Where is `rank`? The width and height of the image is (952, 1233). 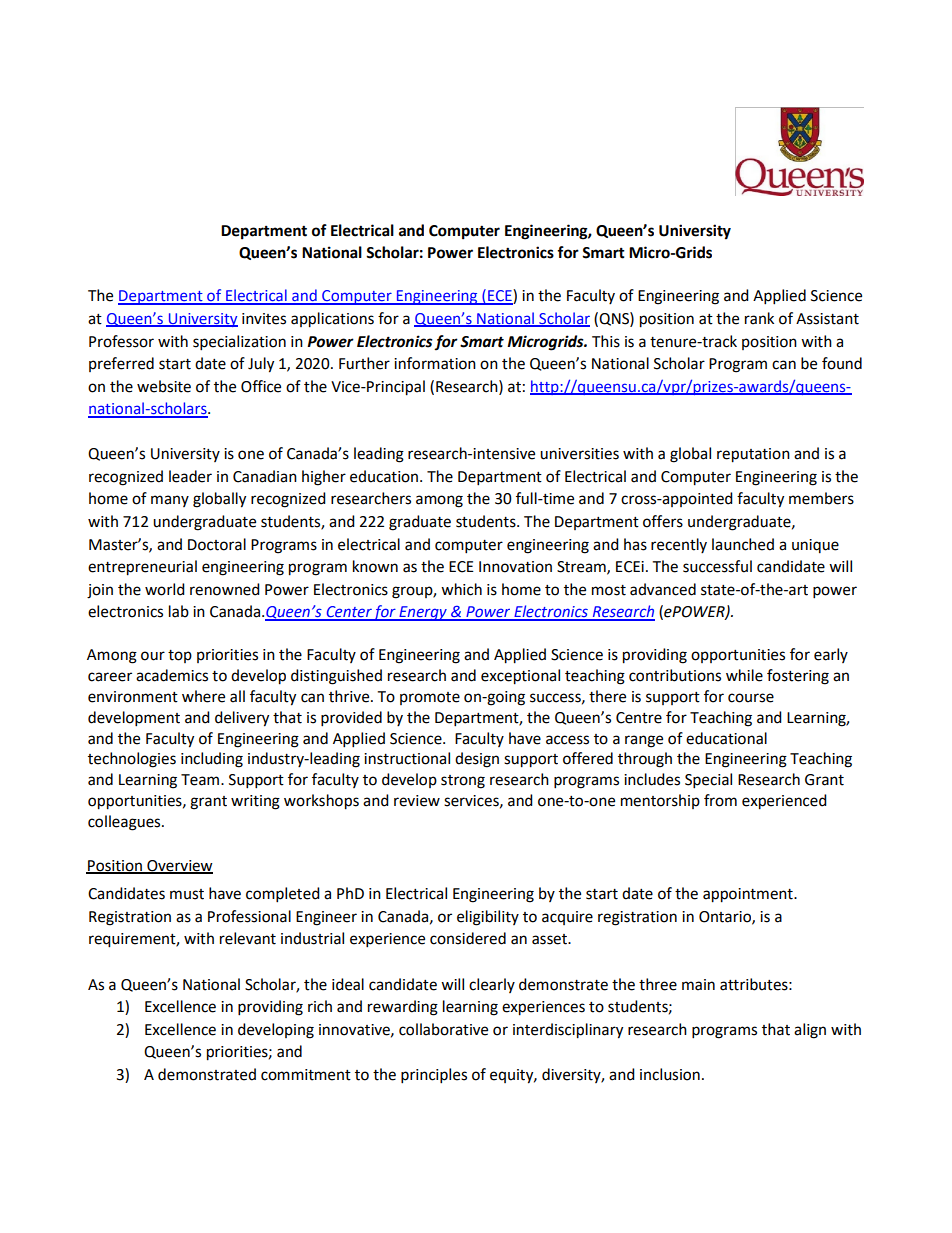
rank is located at coordinates (759, 318).
